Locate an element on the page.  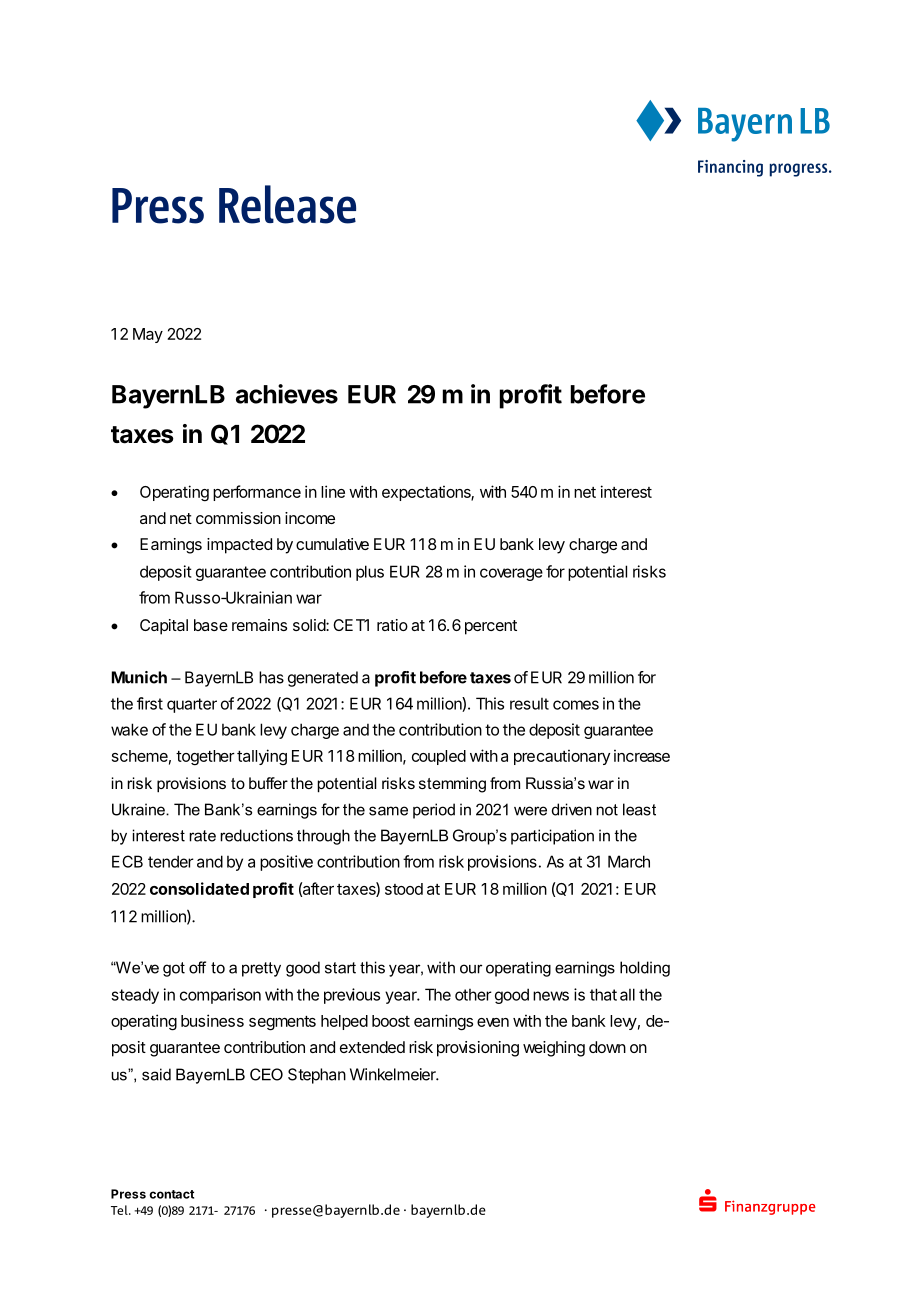
stood is located at coordinates (404, 889).
